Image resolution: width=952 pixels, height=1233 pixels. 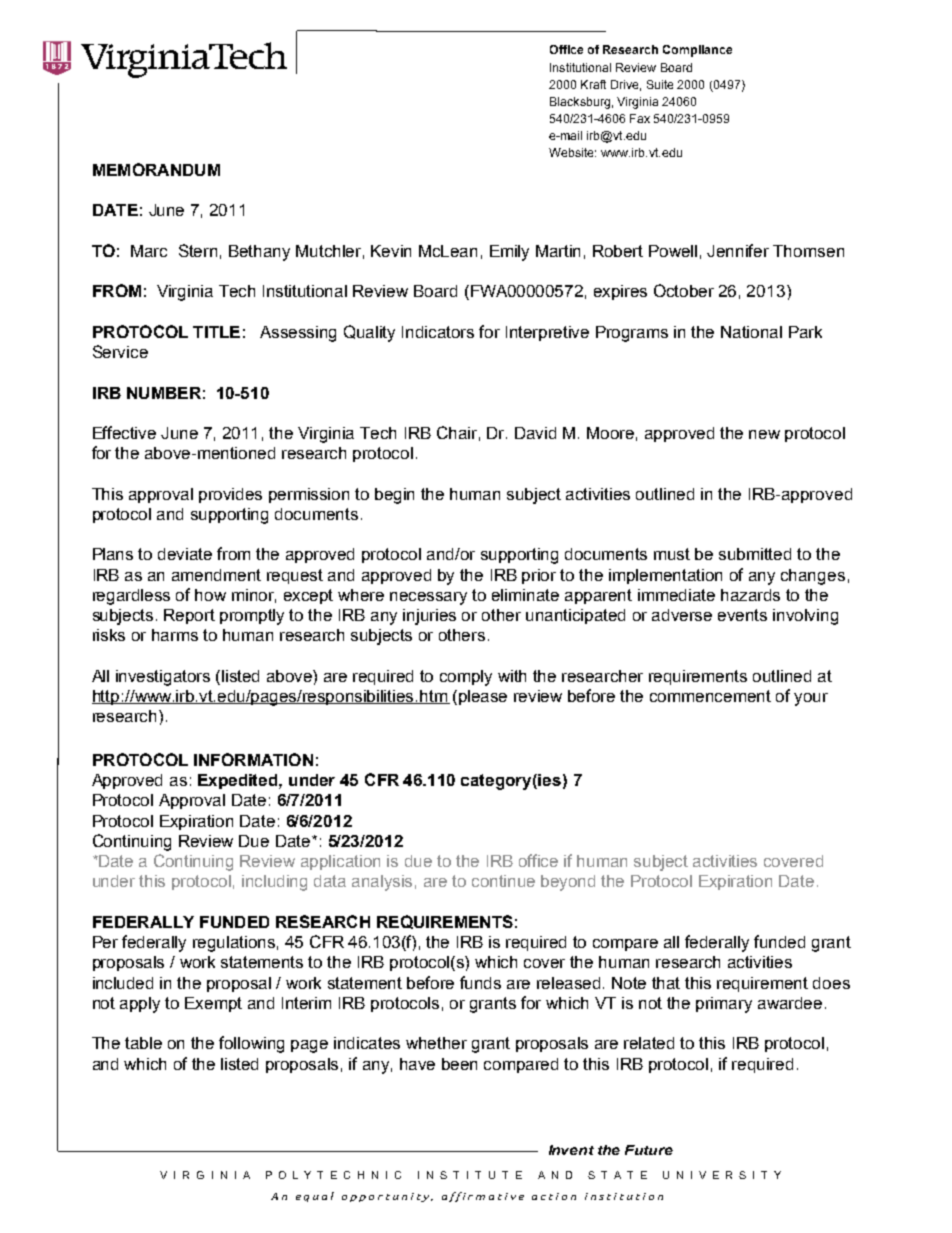 I want to click on hazards, so click(x=750, y=595).
